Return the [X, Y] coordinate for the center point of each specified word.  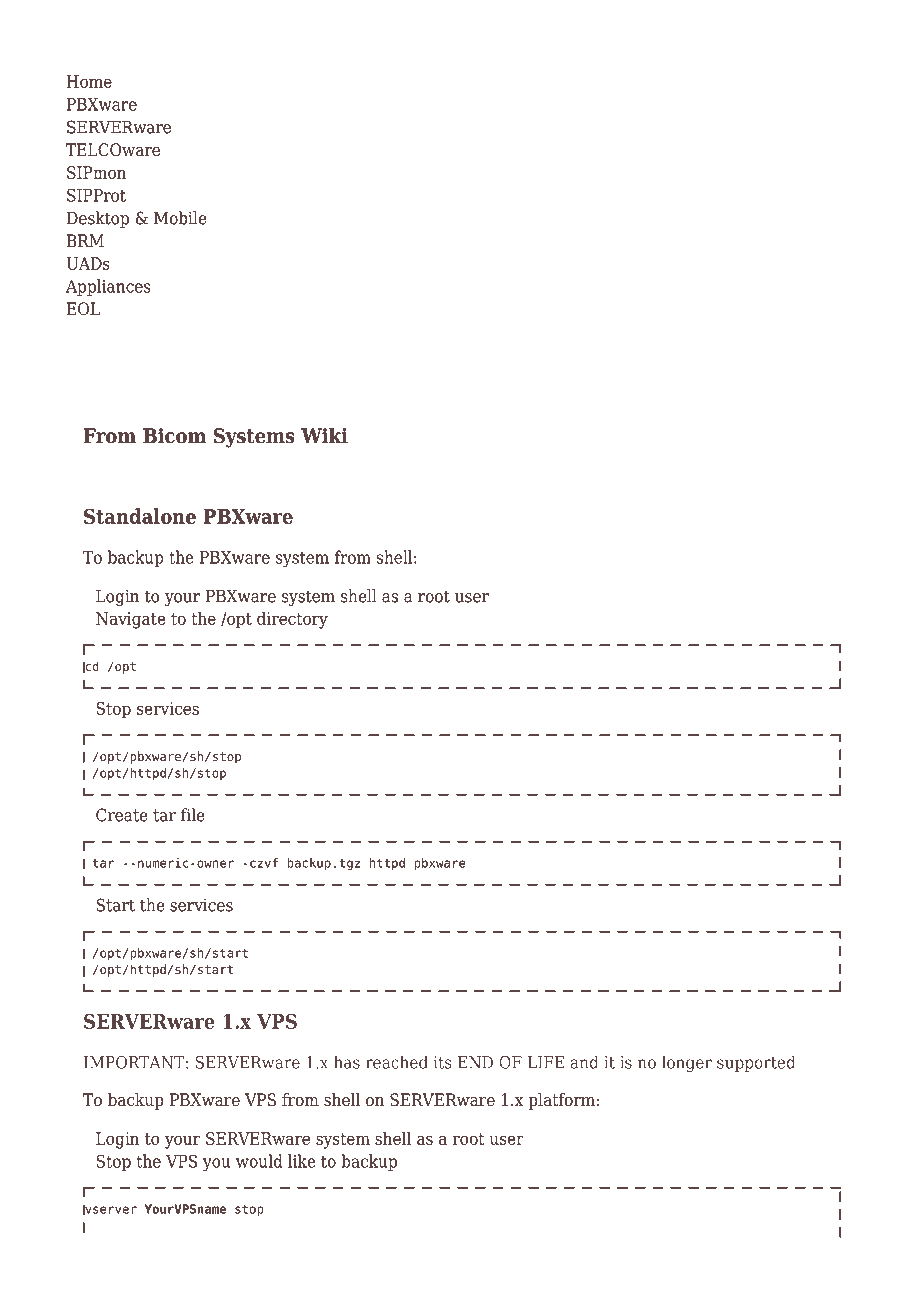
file [193, 815]
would [259, 1161]
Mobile [180, 218]
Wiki [324, 435]
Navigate [131, 620]
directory [292, 620]
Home [89, 81]
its [442, 1062]
